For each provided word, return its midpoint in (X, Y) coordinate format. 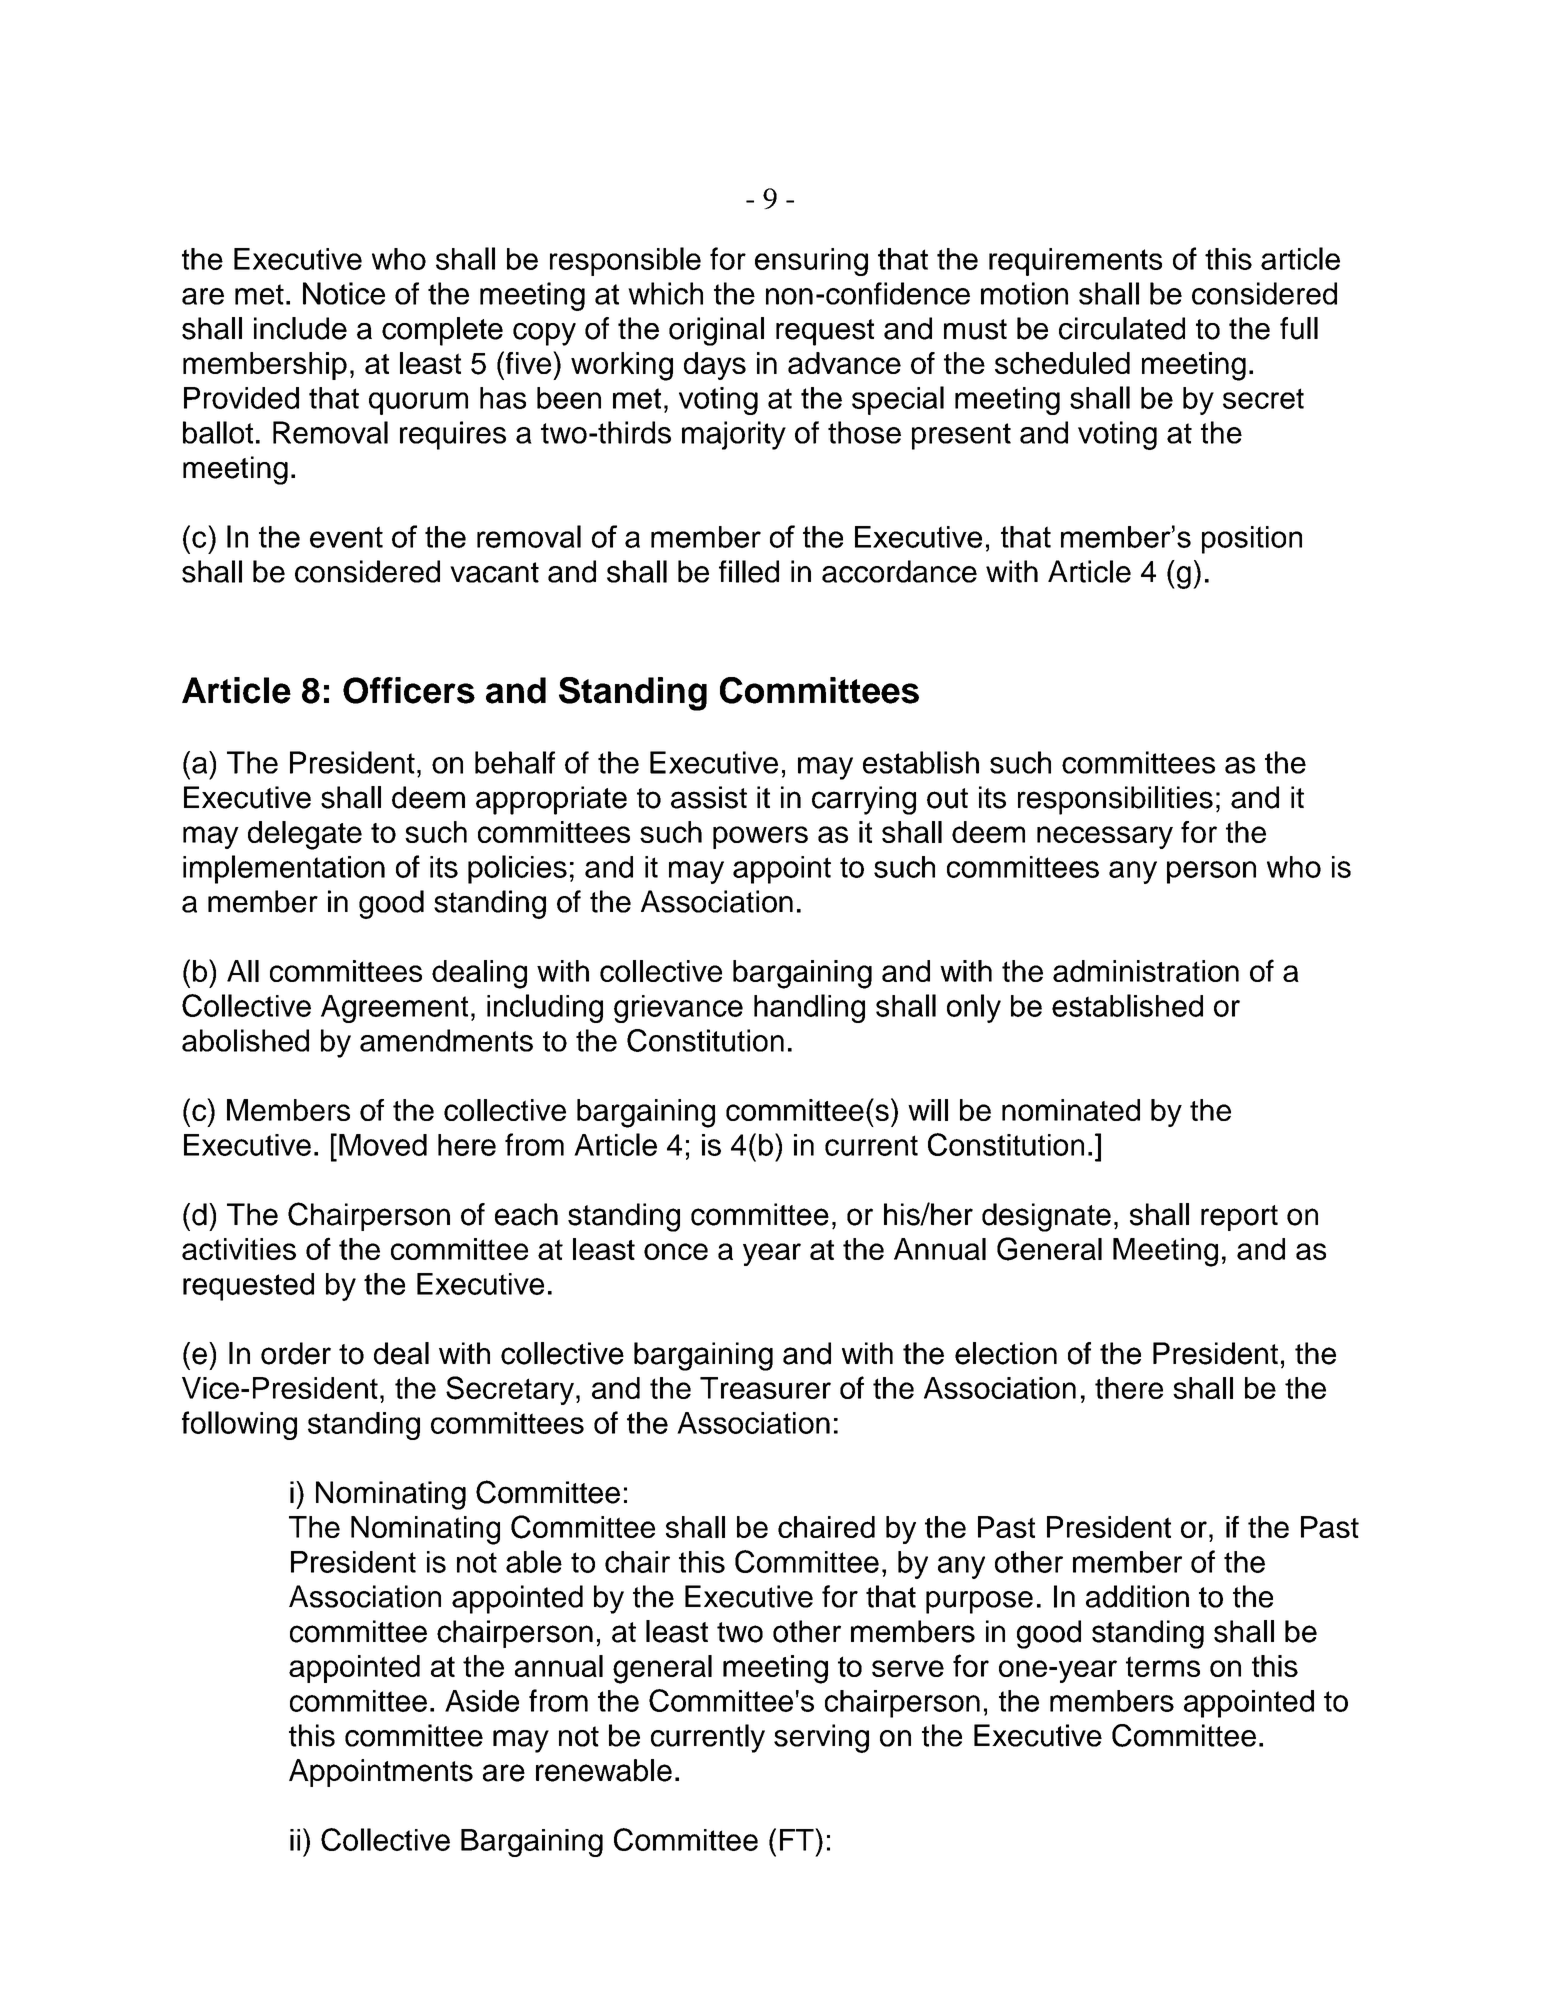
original (716, 331)
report (1239, 1218)
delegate (305, 835)
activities (239, 1249)
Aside (482, 1701)
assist (709, 797)
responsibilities (1115, 800)
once (676, 1251)
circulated (1122, 328)
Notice (344, 293)
